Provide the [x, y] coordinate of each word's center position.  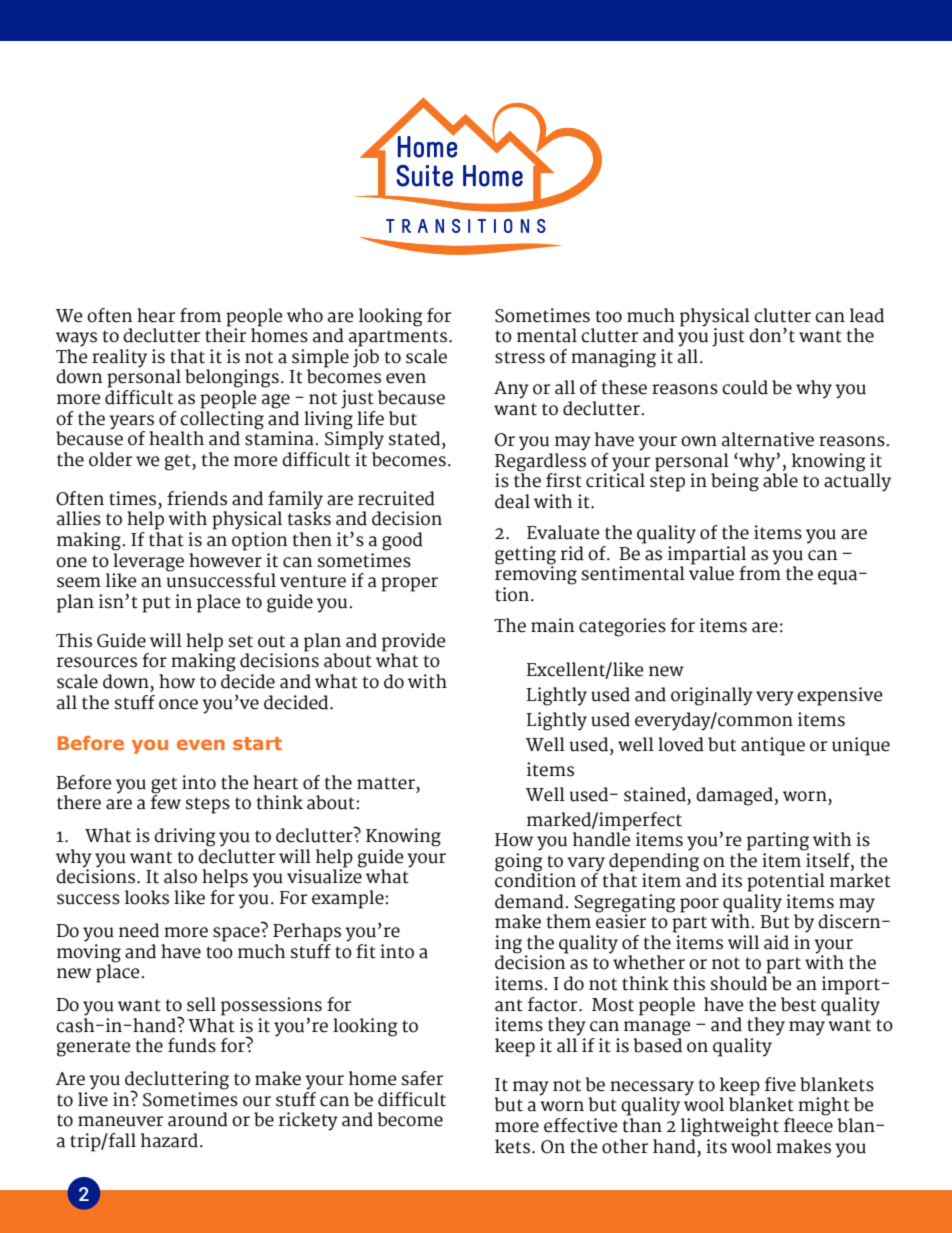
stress [520, 357]
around [198, 1119]
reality [119, 358]
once [178, 704]
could [745, 387]
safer [422, 1078]
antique [773, 746]
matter [386, 783]
